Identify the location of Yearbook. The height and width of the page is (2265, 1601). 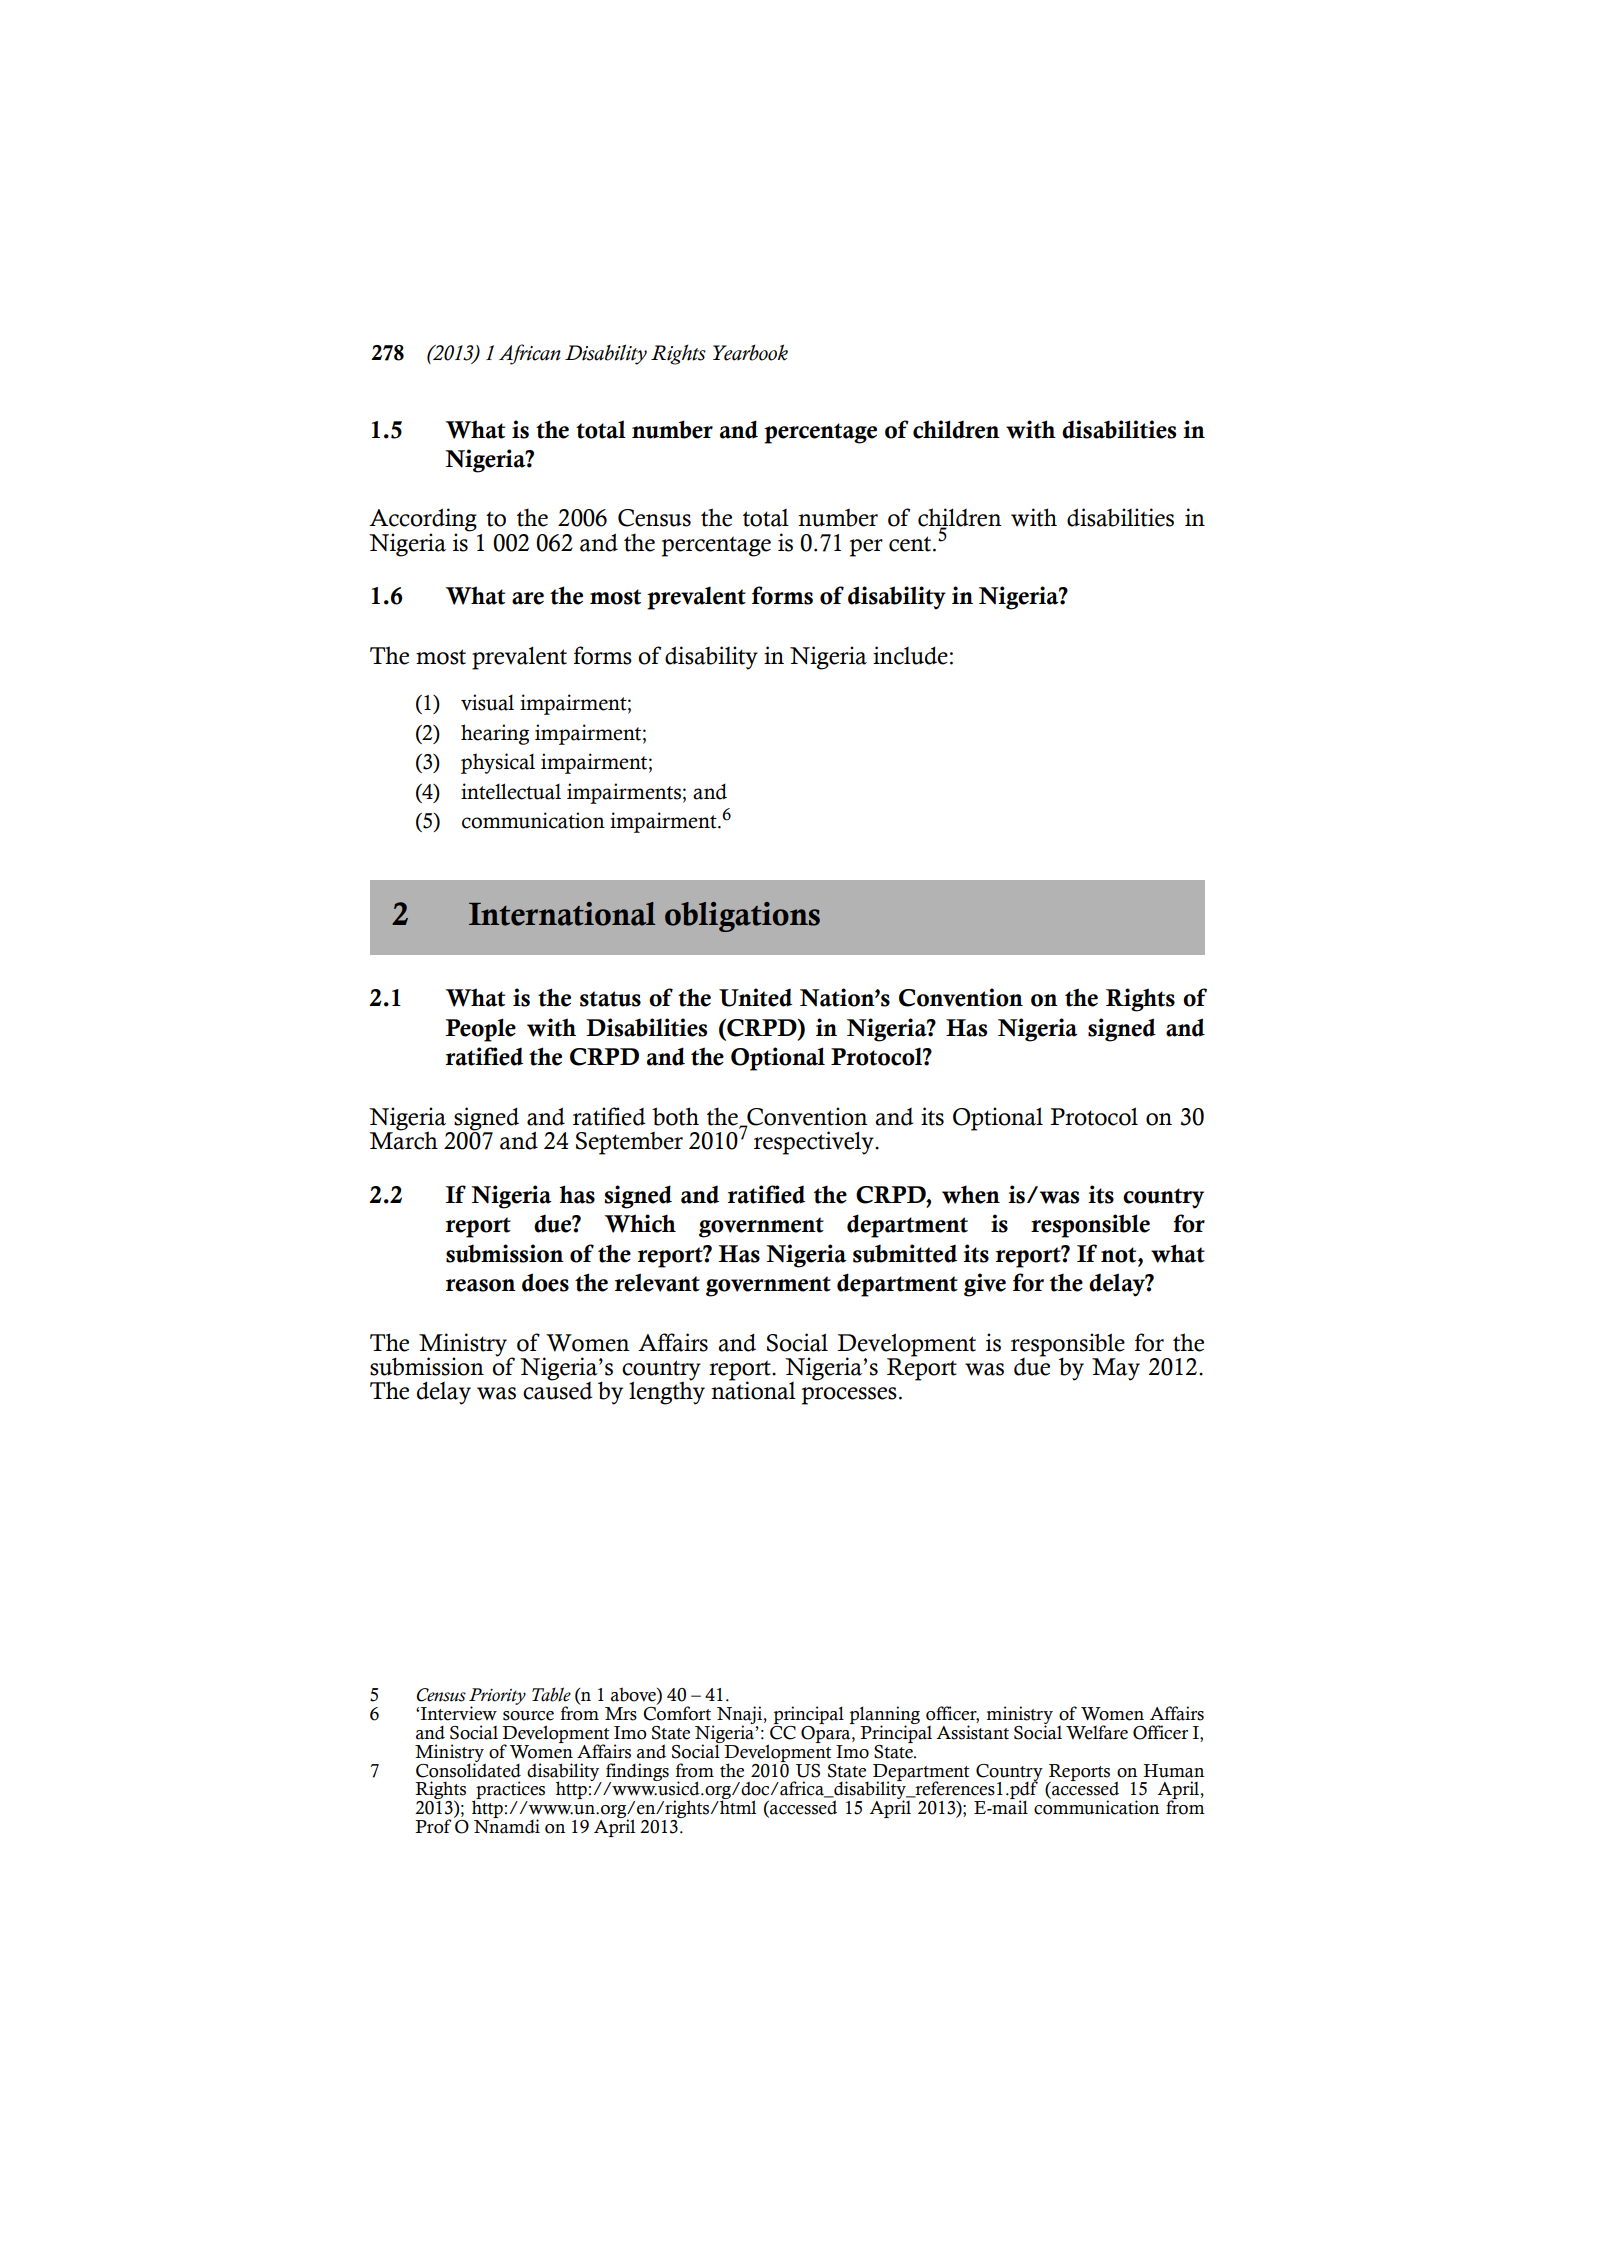
(750, 352).
